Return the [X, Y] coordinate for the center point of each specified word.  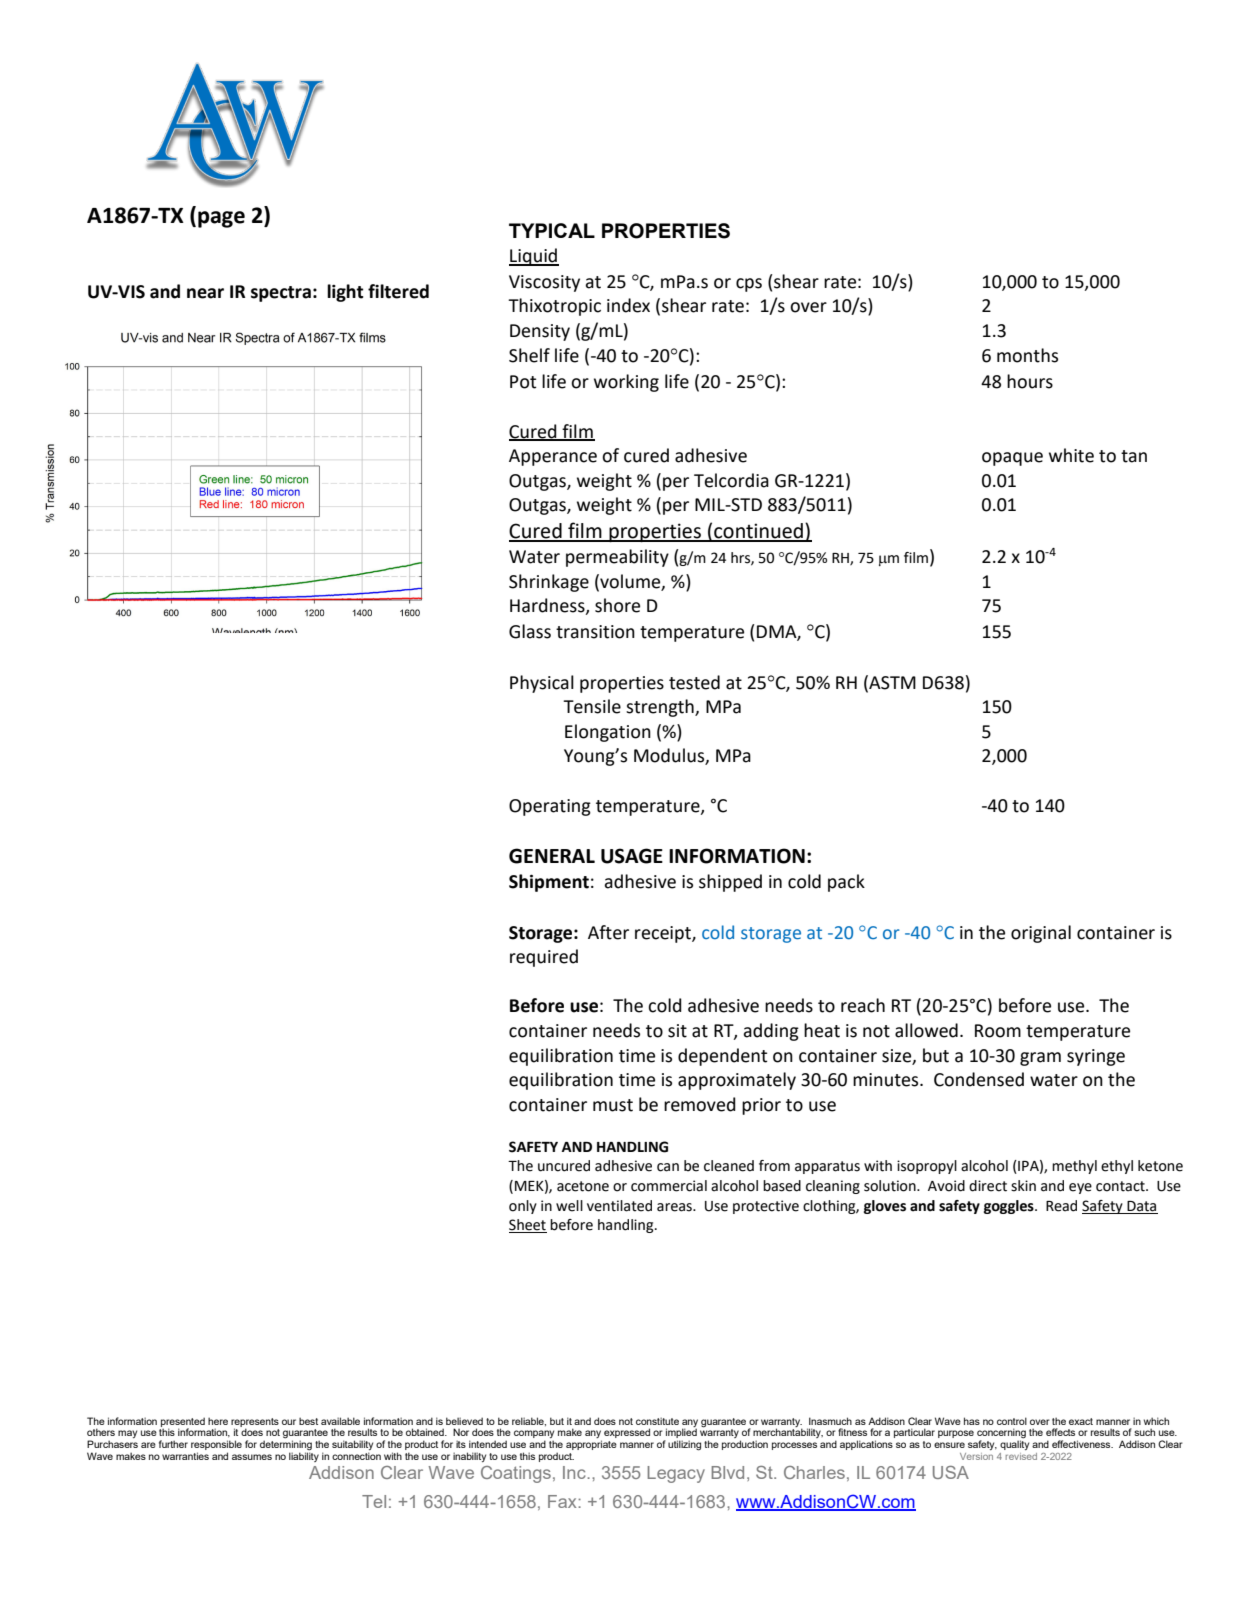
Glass [530, 631]
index [628, 305]
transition [595, 632]
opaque [1012, 459]
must [613, 1105]
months [1027, 355]
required [544, 958]
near [205, 293]
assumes [252, 1457]
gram [1040, 1059]
